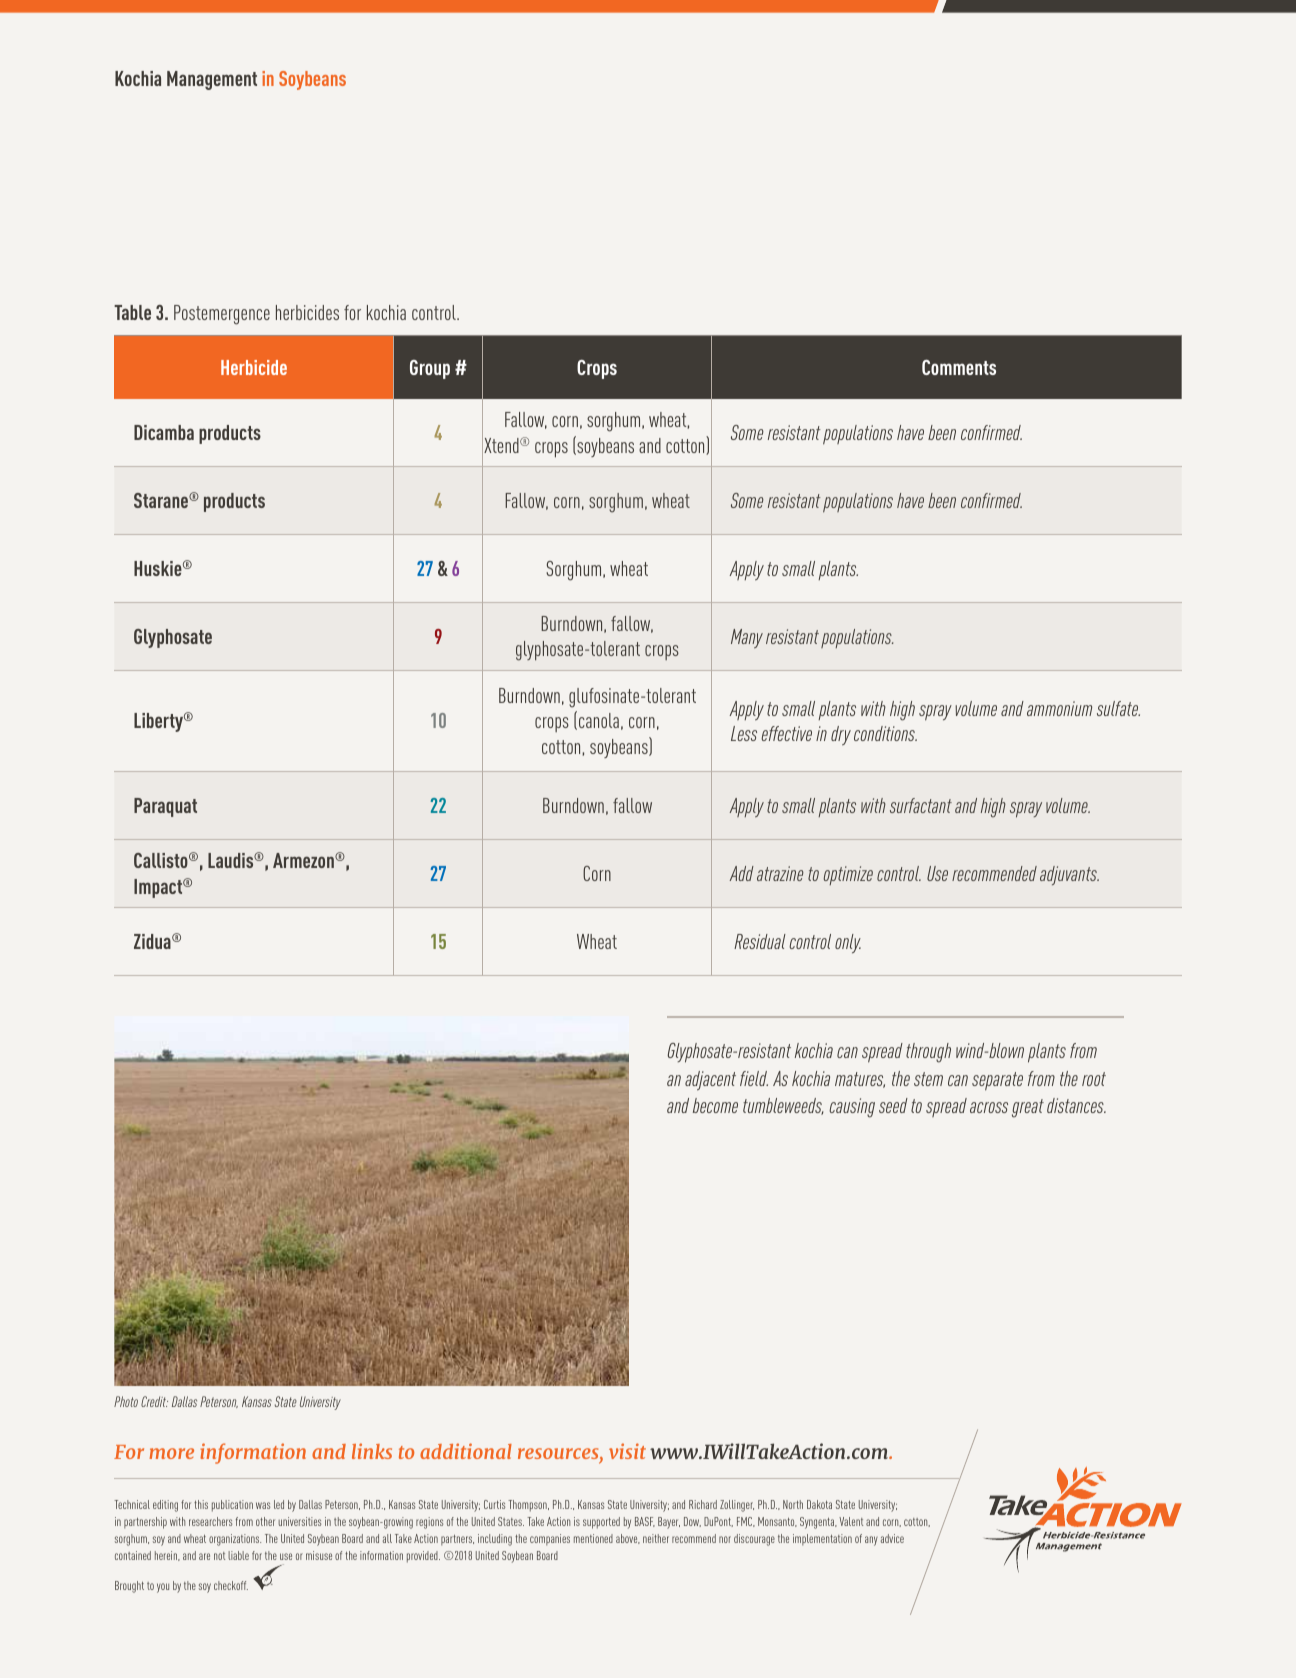  Describe the element at coordinates (989, 1107) in the document. I see `across` at that location.
